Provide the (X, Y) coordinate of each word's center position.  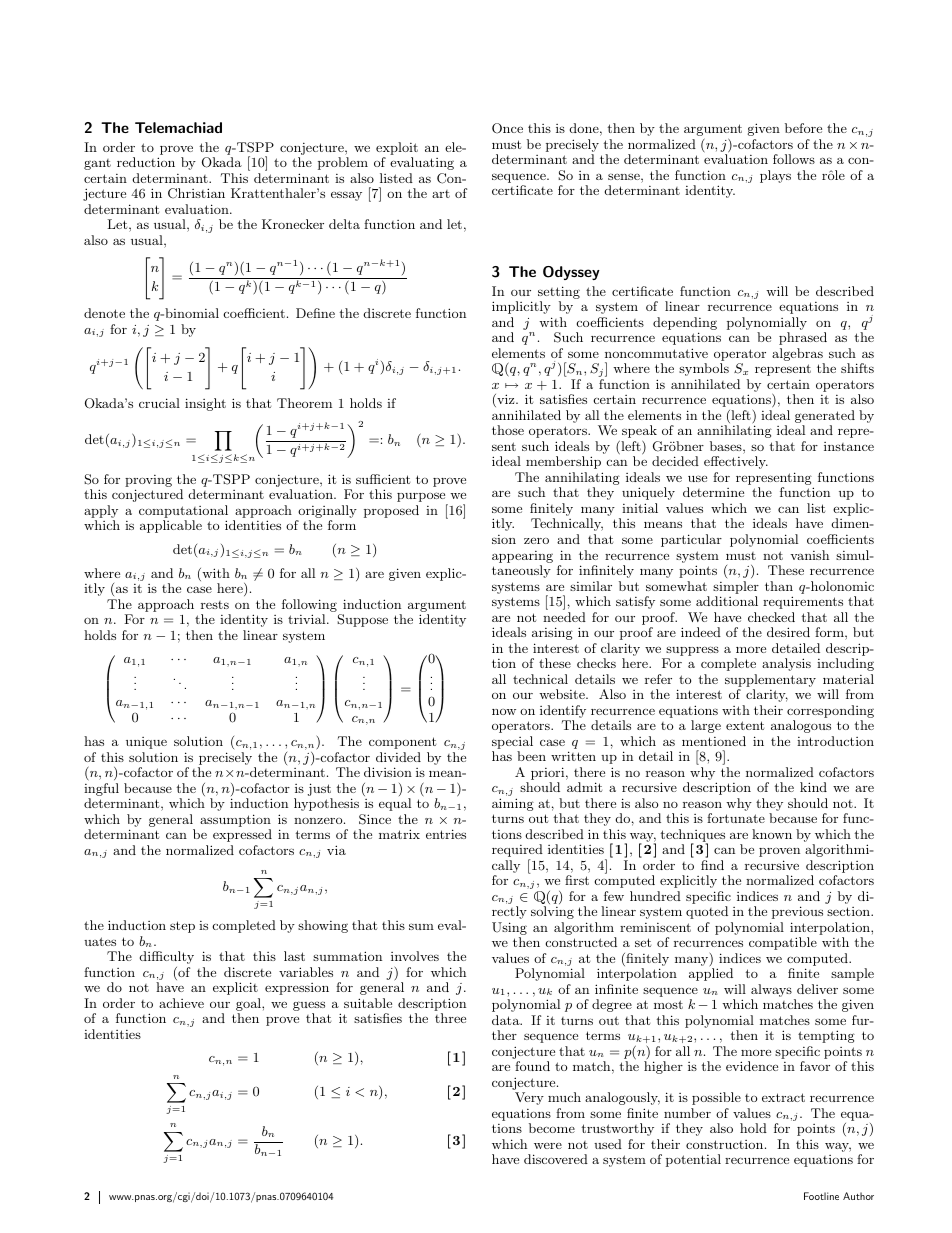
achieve (181, 1003)
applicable (171, 526)
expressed (242, 835)
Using (509, 930)
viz (506, 400)
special (512, 742)
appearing (522, 557)
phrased (803, 338)
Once (507, 128)
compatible (783, 943)
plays (775, 176)
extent (745, 725)
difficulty (167, 957)
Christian (196, 193)
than (779, 586)
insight (205, 404)
